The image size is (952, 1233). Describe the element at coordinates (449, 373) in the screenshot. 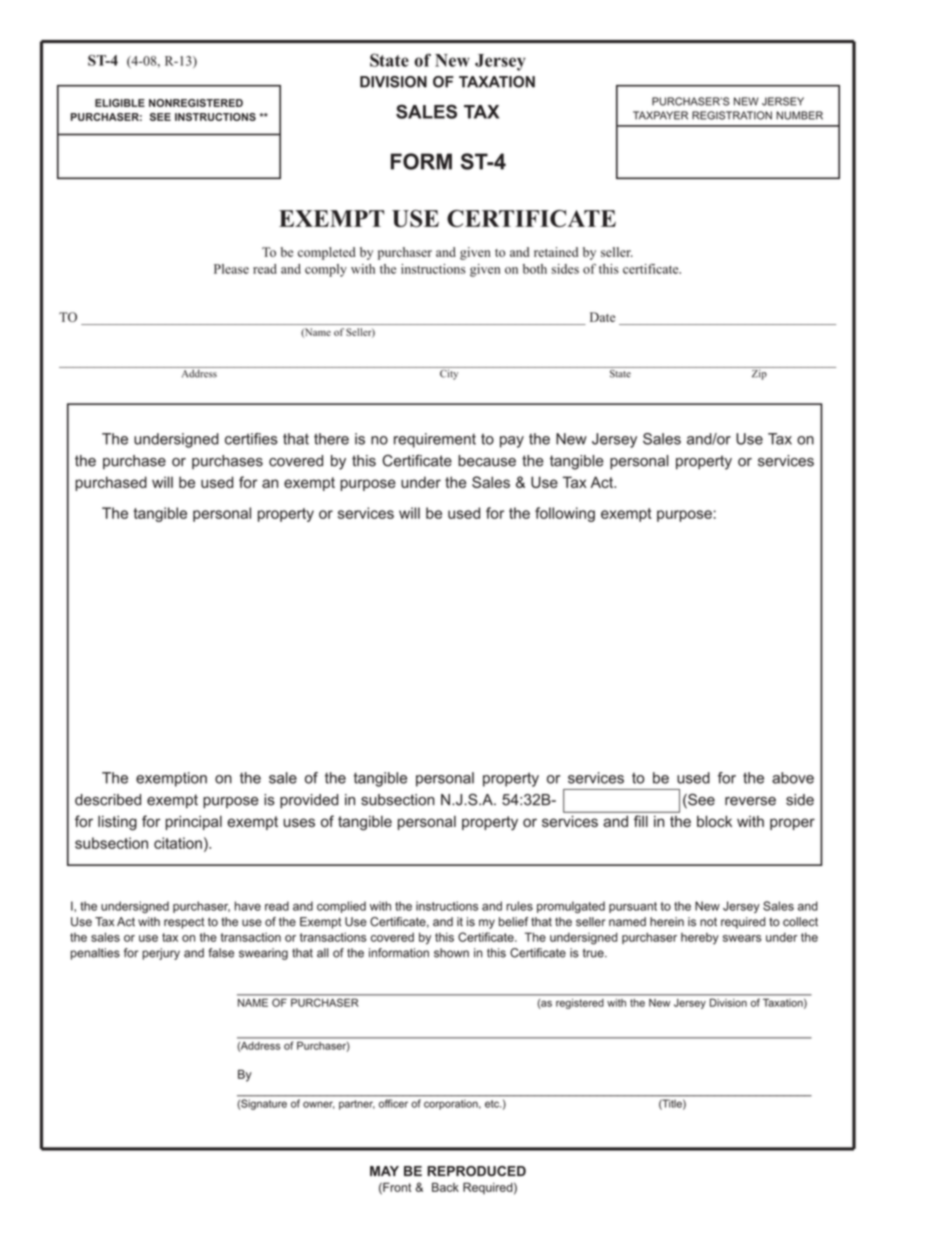

I see `City` at that location.
